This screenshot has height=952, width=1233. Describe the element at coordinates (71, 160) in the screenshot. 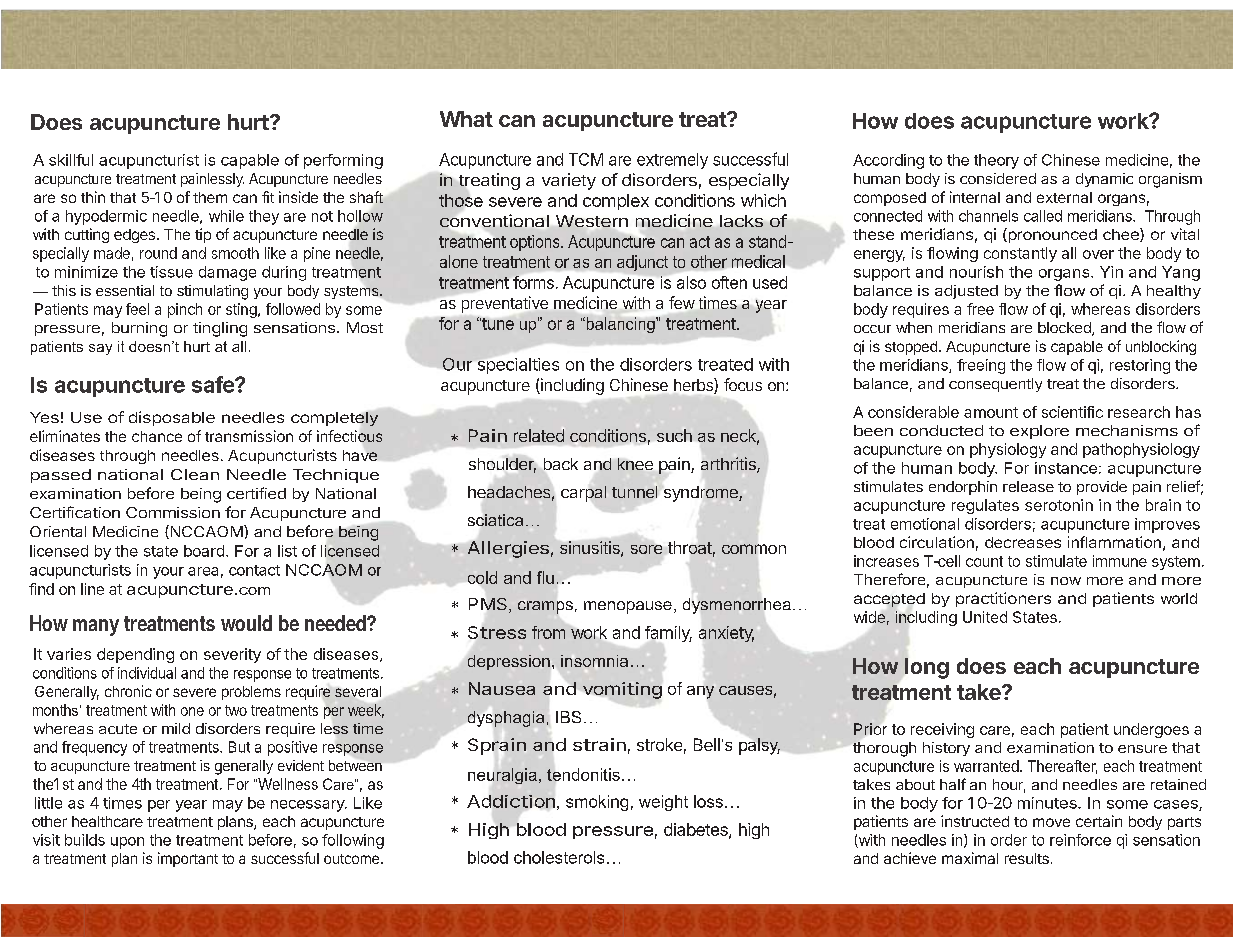

I see `skillful` at that location.
